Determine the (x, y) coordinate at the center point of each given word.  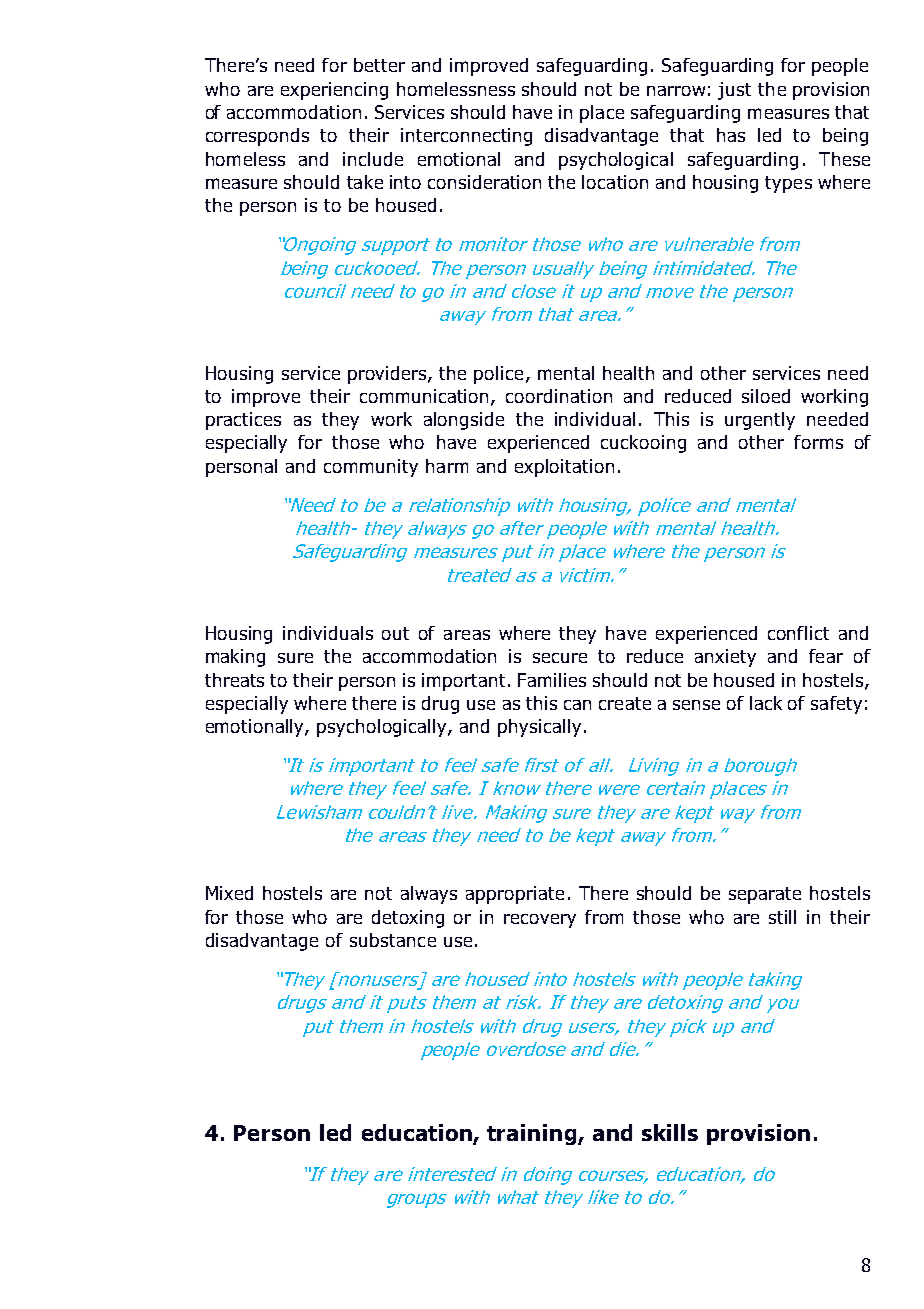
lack (766, 703)
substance (393, 940)
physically (539, 728)
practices (243, 421)
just (734, 91)
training (531, 1134)
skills (670, 1132)
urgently (760, 421)
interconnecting (466, 137)
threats (234, 680)
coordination (559, 396)
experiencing (334, 91)
